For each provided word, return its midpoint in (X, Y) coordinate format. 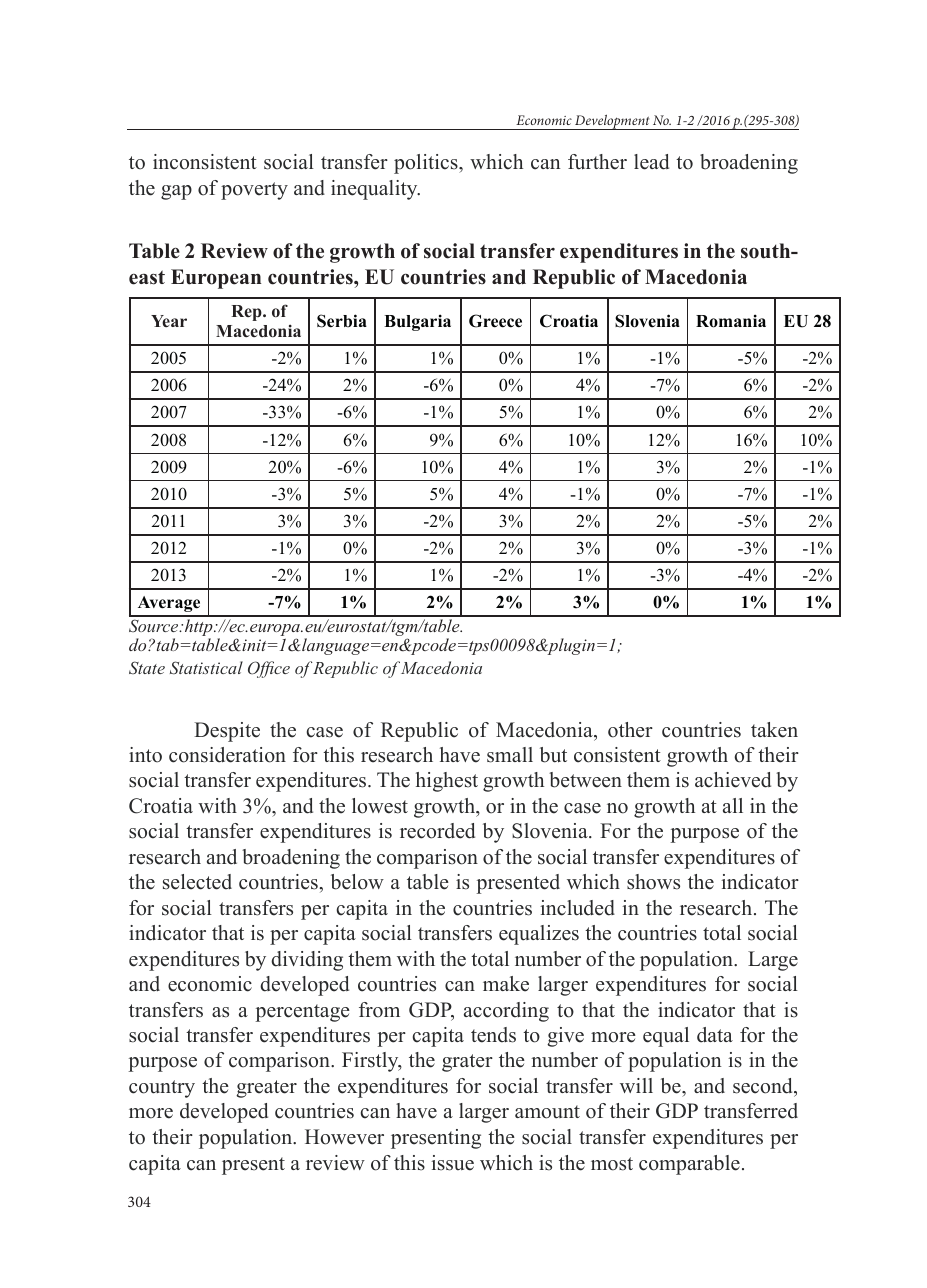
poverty (254, 191)
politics (427, 164)
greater (266, 1089)
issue (452, 1163)
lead (651, 162)
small (510, 755)
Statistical (206, 668)
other (630, 730)
